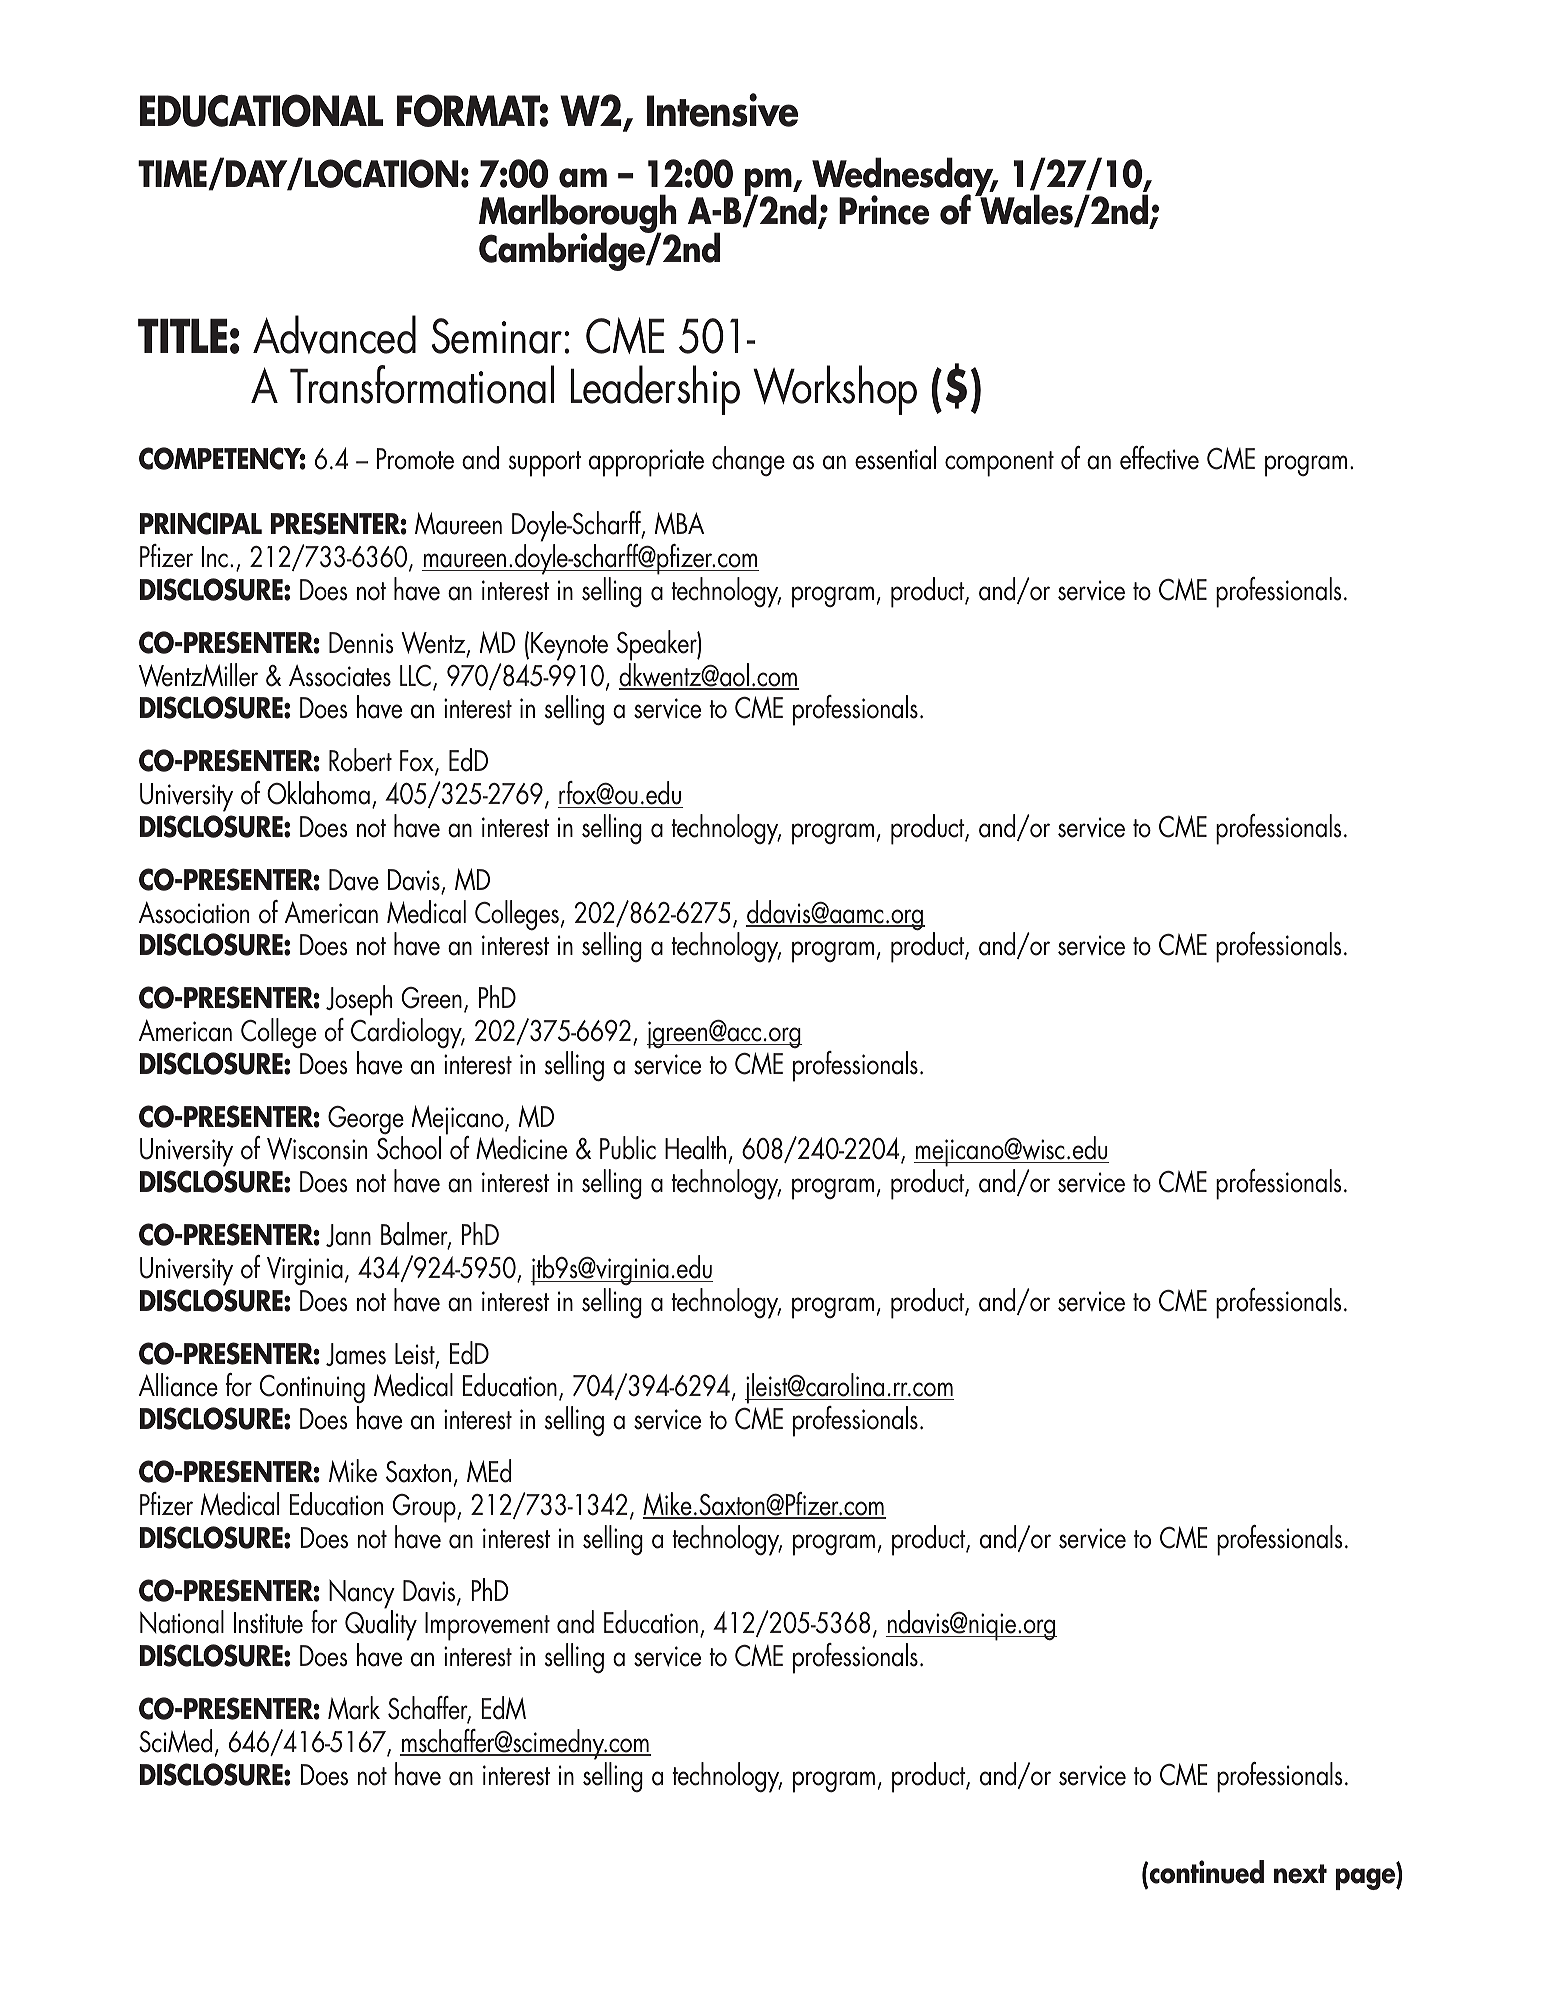 Image resolution: width=1542 pixels, height=1996 pixels. Describe the element at coordinates (884, 210) in the screenshot. I see `Prince` at that location.
